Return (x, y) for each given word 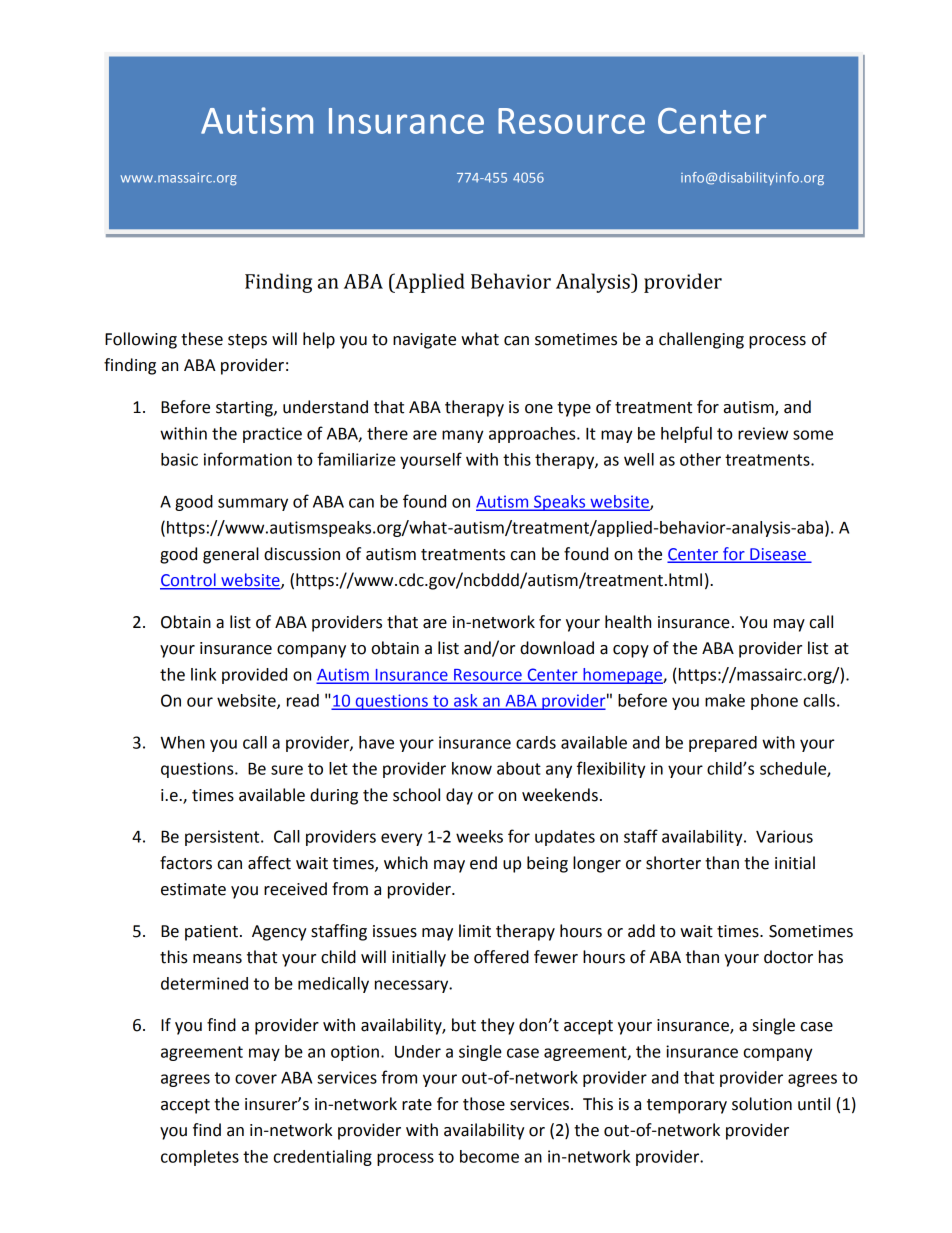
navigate (424, 341)
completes (200, 1158)
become (489, 1156)
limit (475, 931)
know (472, 768)
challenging (701, 340)
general (231, 555)
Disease (778, 555)
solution (762, 1104)
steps (247, 341)
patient (211, 933)
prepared (723, 744)
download (557, 648)
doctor (788, 957)
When (182, 742)
